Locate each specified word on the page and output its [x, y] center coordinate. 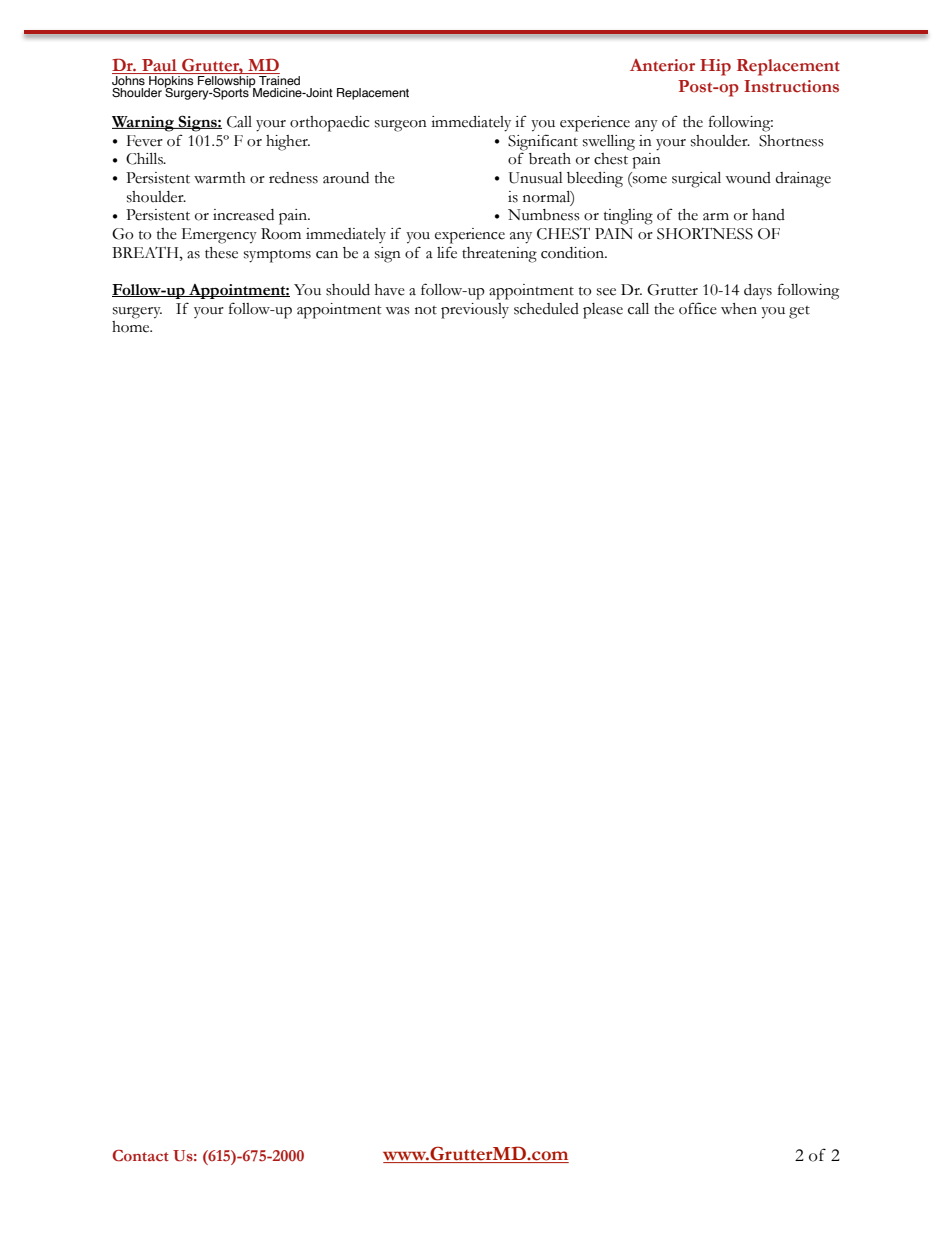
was [397, 311]
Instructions [791, 86]
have [390, 290]
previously [475, 311]
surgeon [401, 126]
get [799, 312]
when [739, 309]
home [132, 327]
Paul [159, 66]
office [698, 308]
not [426, 310]
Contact [140, 1156]
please [603, 311]
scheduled [546, 309]
